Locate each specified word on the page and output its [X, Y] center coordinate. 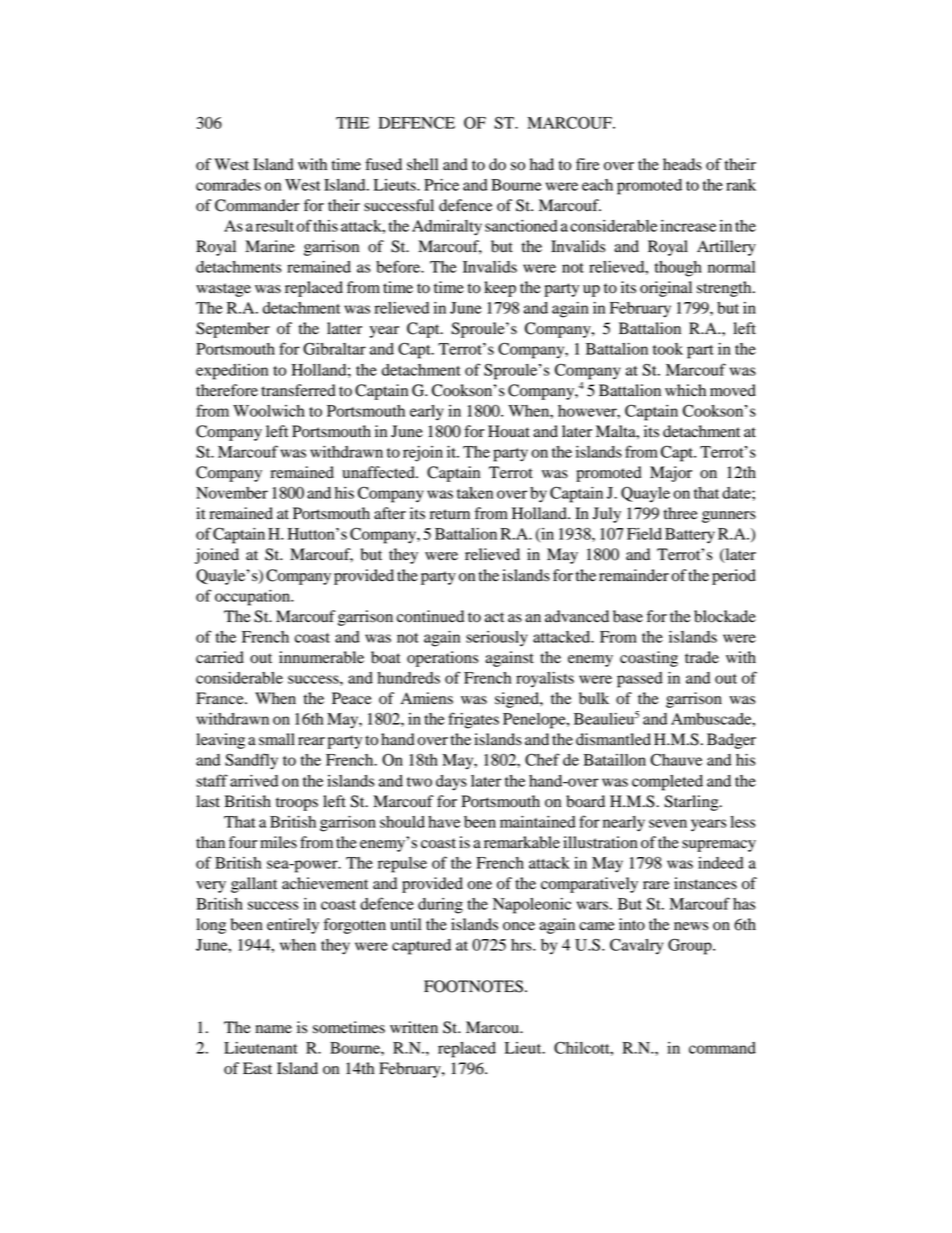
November [232, 493]
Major [671, 474]
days [451, 783]
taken [475, 493]
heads [682, 164]
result [275, 226]
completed [667, 783]
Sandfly [251, 761]
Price [441, 185]
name [274, 1029]
